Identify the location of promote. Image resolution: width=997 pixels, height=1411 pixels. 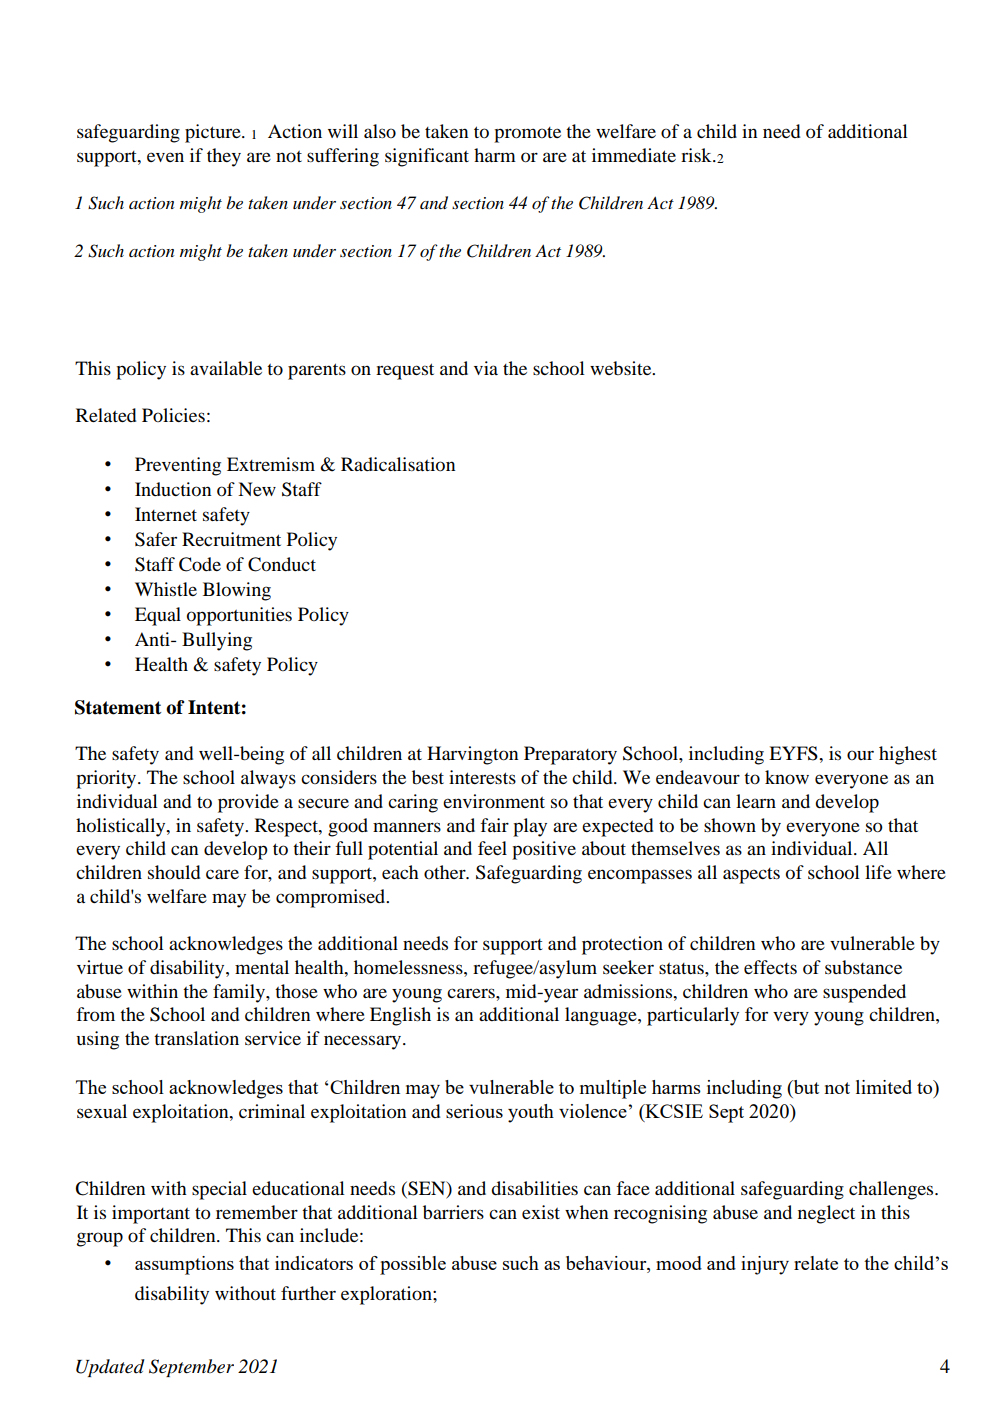
(527, 135).
